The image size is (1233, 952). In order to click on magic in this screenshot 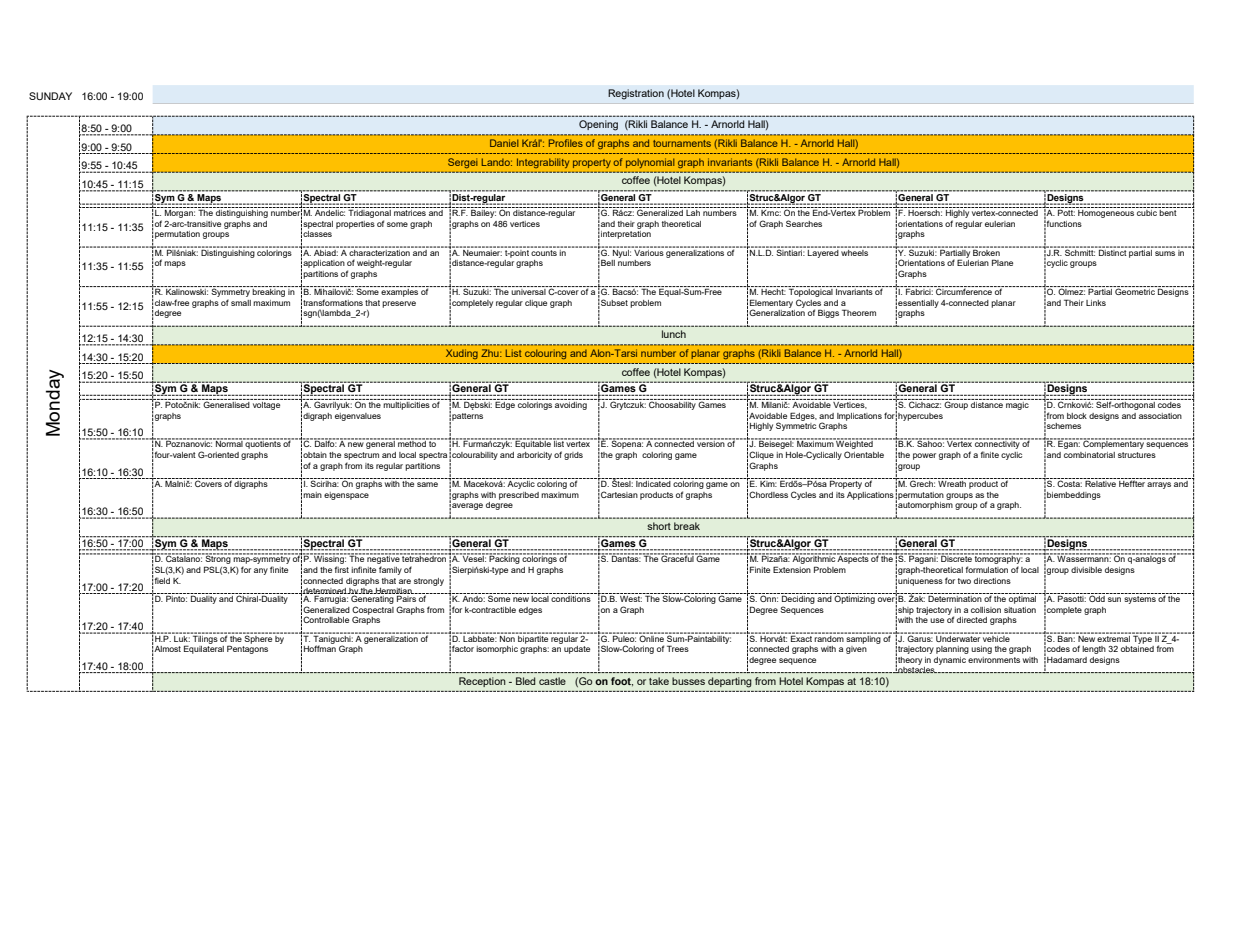, I will do `click(1018, 404)`.
